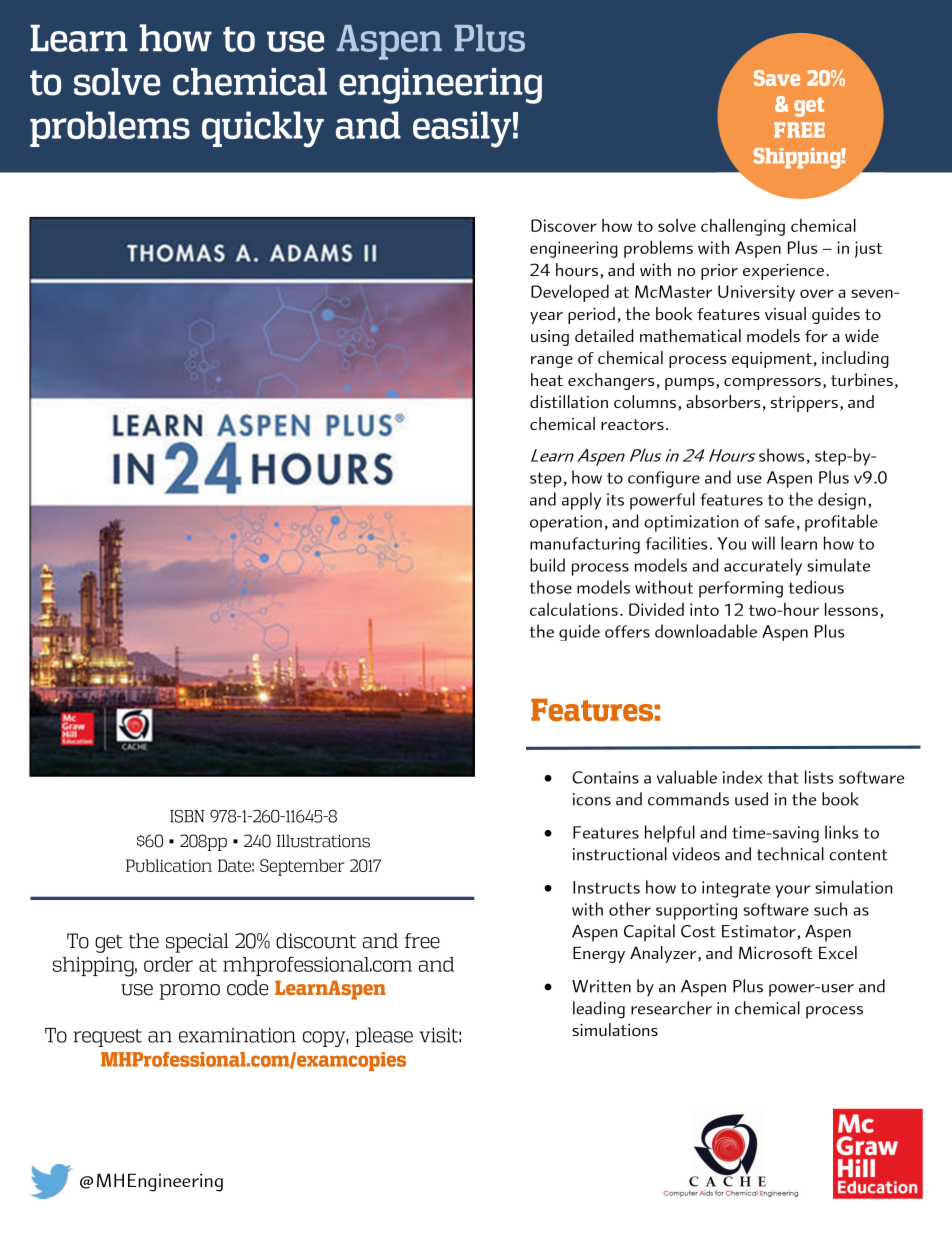  I want to click on build, so click(547, 565).
